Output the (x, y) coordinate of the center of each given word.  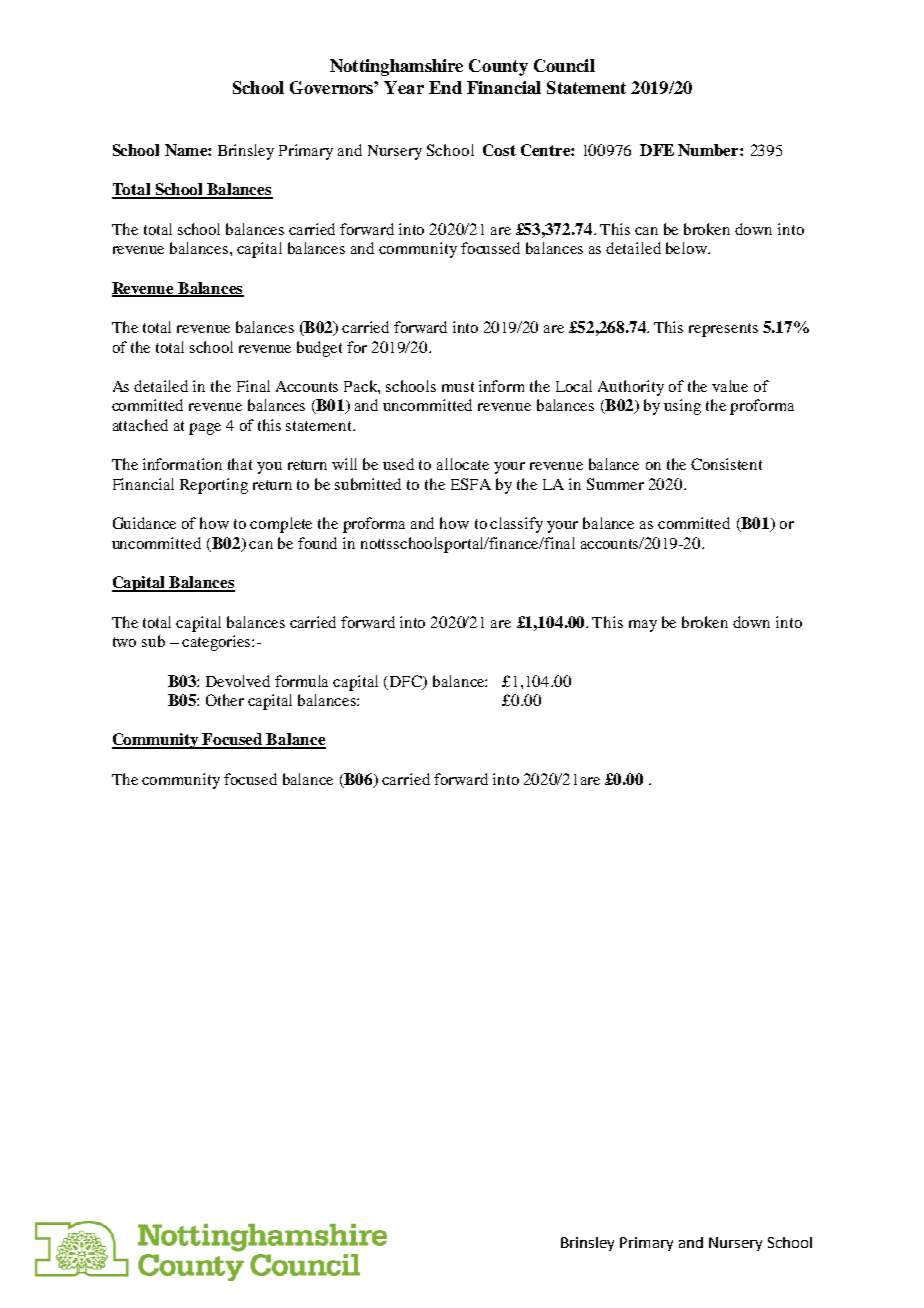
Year (404, 87)
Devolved (238, 681)
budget (319, 349)
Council (564, 65)
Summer (615, 484)
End (445, 87)
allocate (463, 464)
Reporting (214, 486)
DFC (407, 682)
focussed (490, 248)
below (687, 248)
